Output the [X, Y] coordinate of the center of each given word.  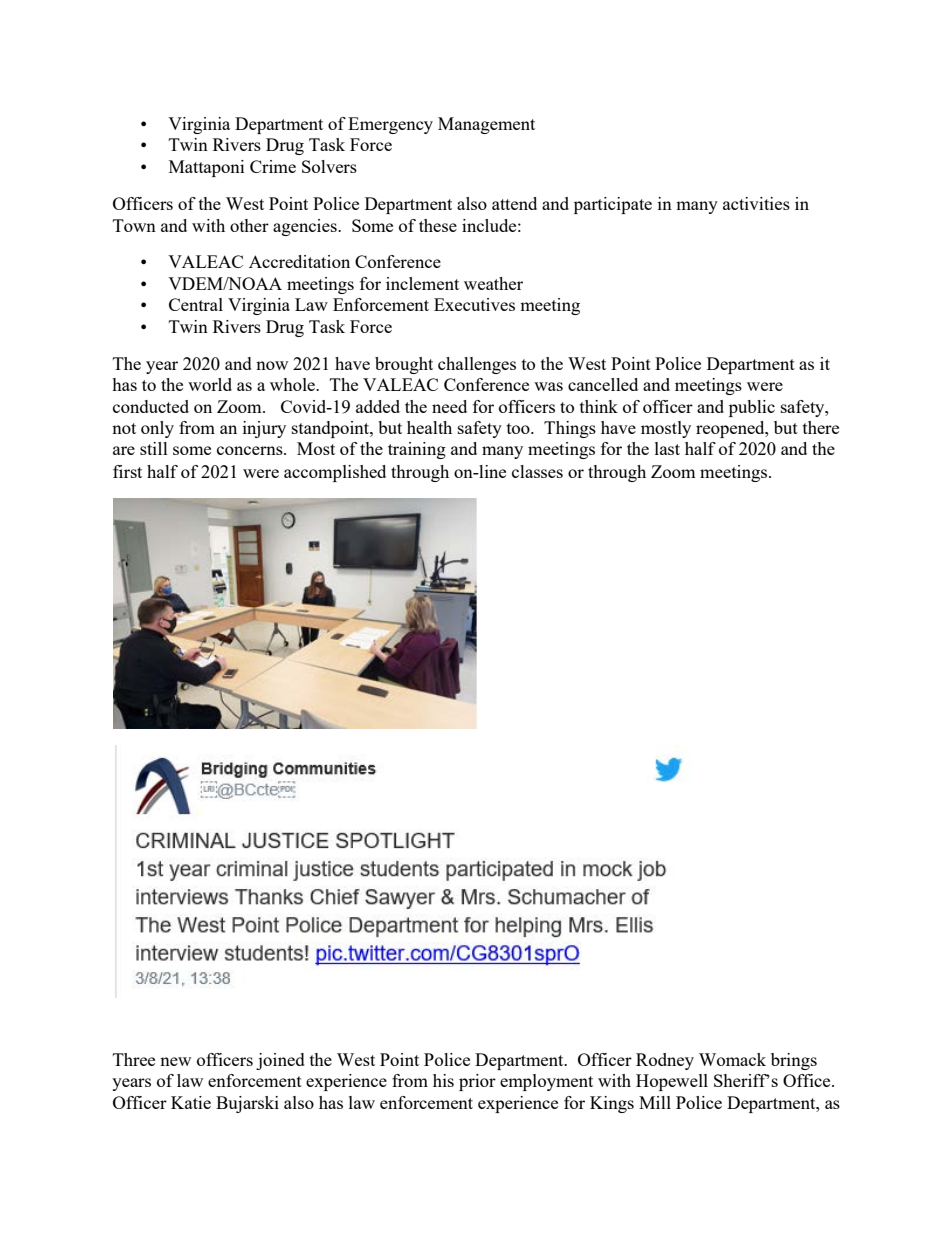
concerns [251, 450]
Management [486, 125]
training [417, 450]
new [175, 1061]
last [667, 448]
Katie [191, 1102]
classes [537, 471]
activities [756, 203]
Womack [732, 1059]
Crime [273, 166]
